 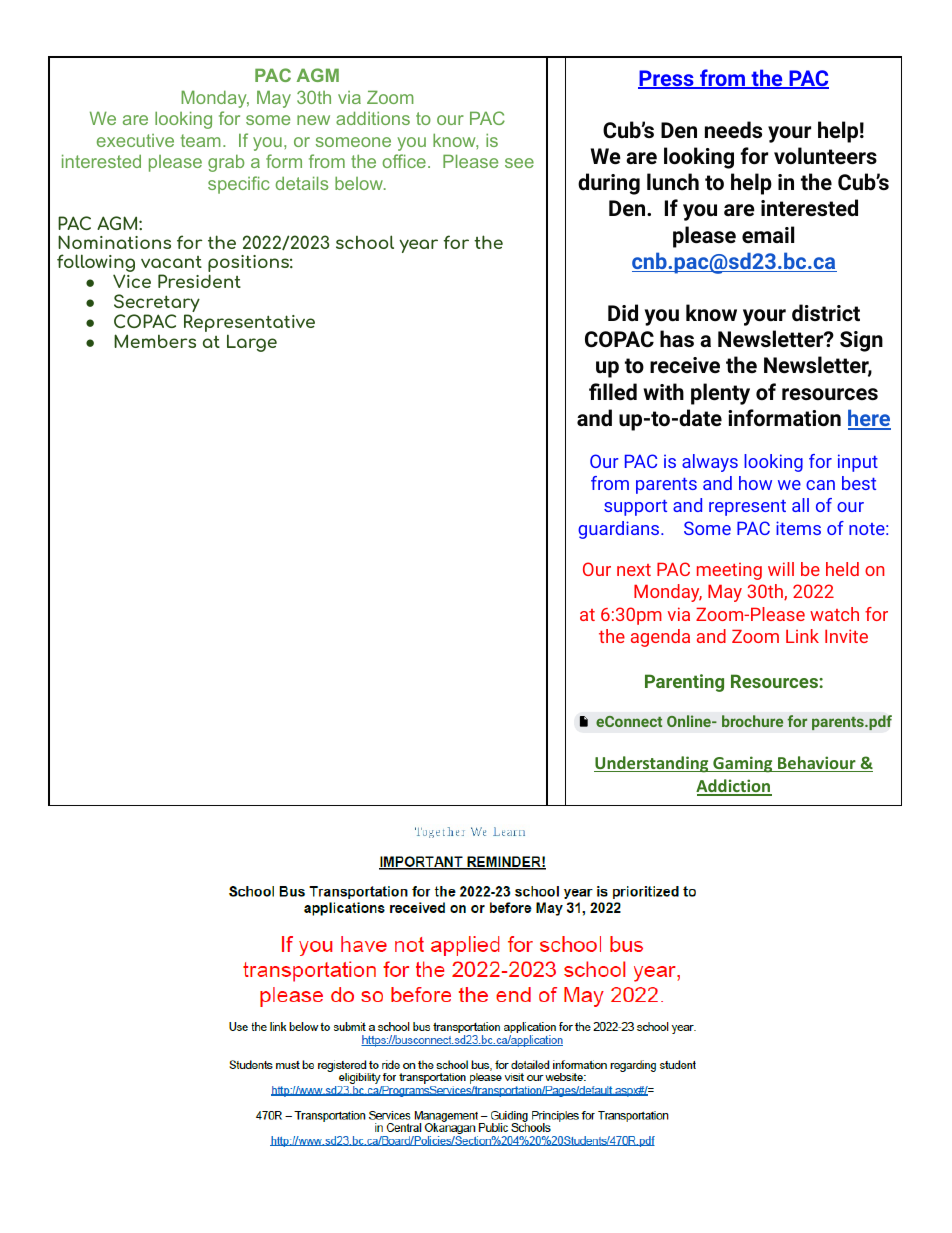 I want to click on items, so click(x=798, y=528).
